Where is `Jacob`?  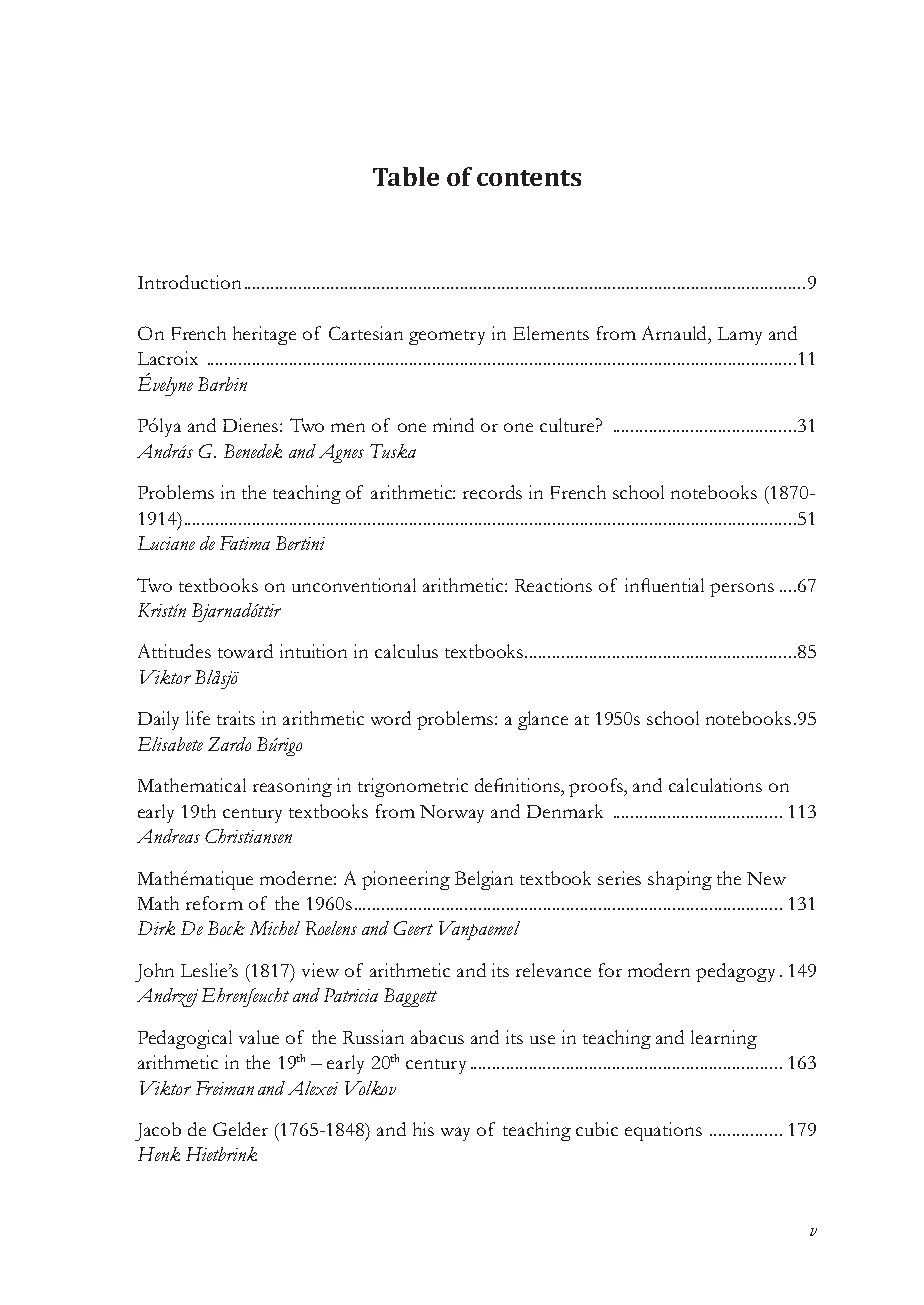 Jacob is located at coordinates (158, 1131).
